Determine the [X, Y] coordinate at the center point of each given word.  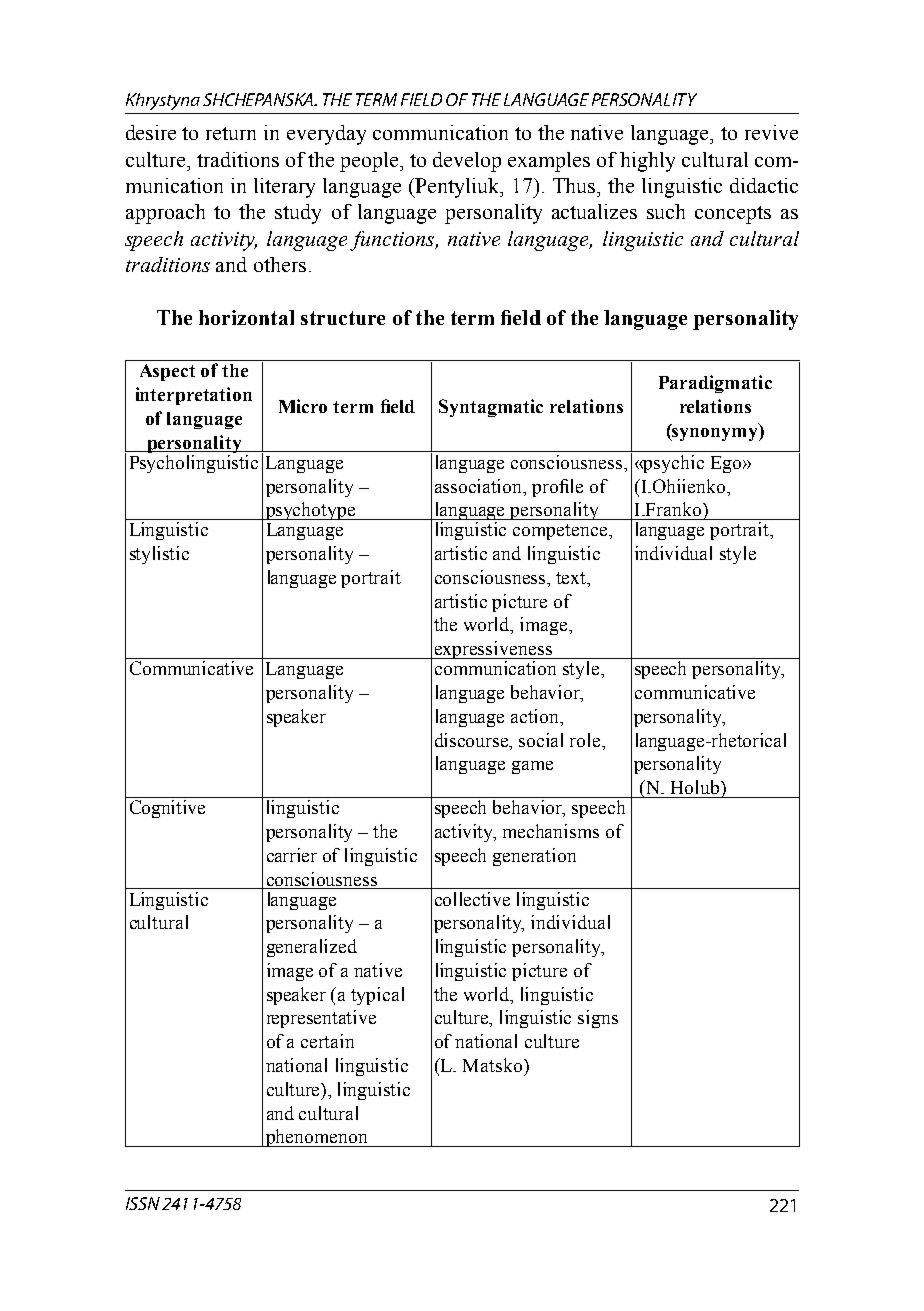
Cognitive [167, 809]
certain [327, 1041]
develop [467, 162]
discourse [473, 740]
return [231, 133]
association [480, 486]
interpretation [194, 396]
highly [647, 162]
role [586, 740]
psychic [673, 464]
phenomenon [317, 1138]
